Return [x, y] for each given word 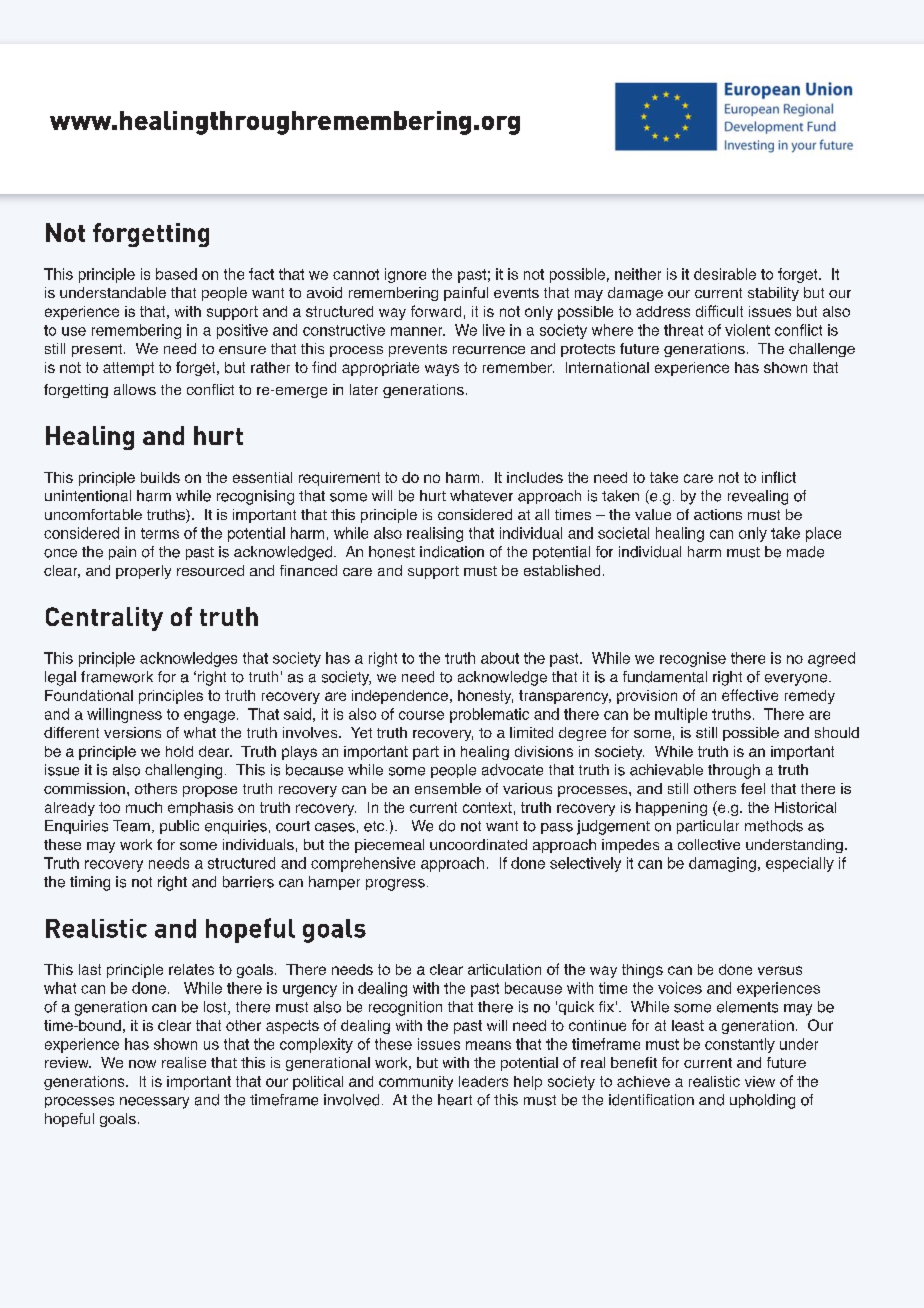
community [416, 1083]
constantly [740, 1045]
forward [436, 311]
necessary [154, 1103]
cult [731, 311]
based [176, 274]
